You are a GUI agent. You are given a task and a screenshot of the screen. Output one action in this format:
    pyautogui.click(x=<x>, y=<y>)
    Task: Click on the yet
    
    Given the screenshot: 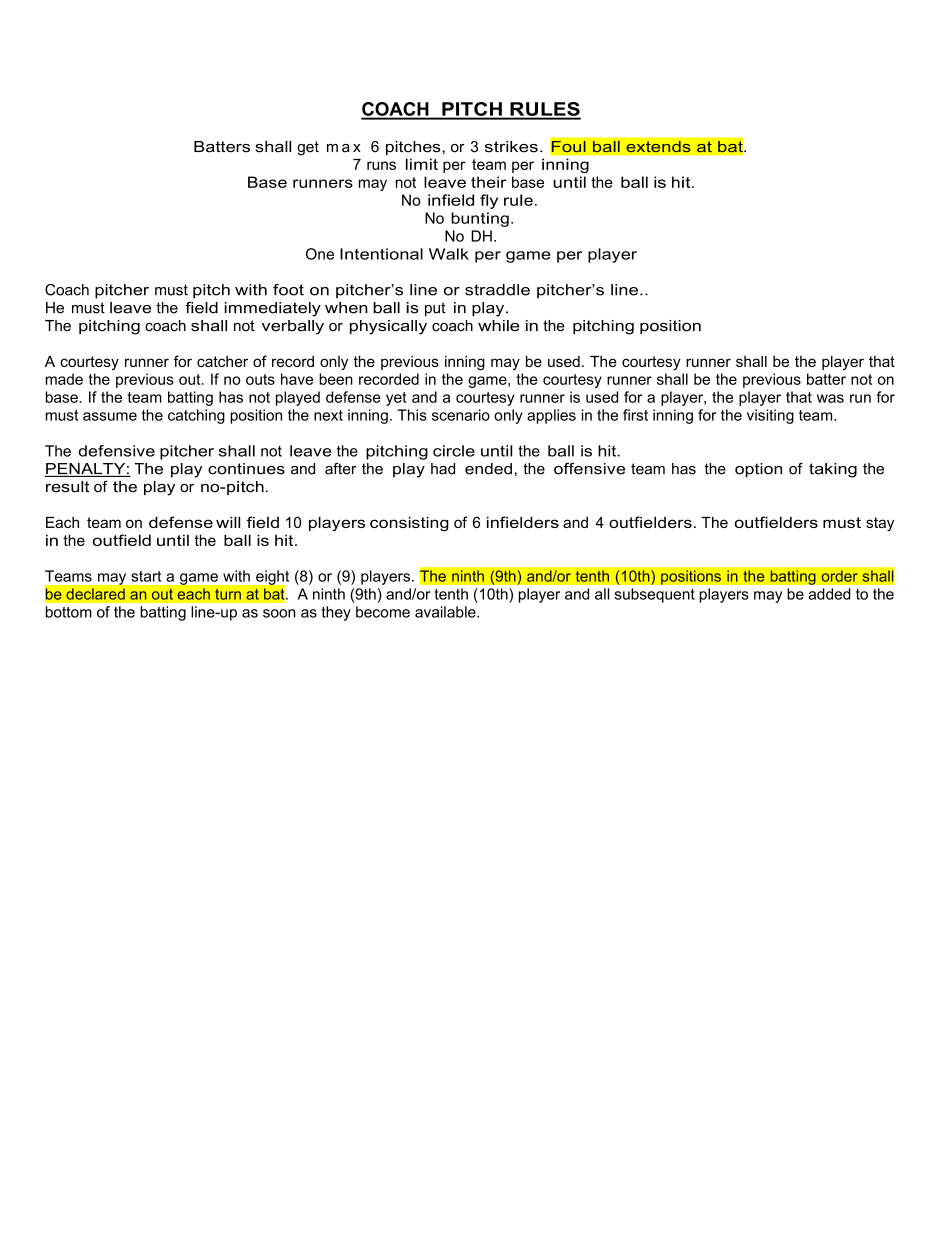 What is the action you would take?
    pyautogui.click(x=396, y=399)
